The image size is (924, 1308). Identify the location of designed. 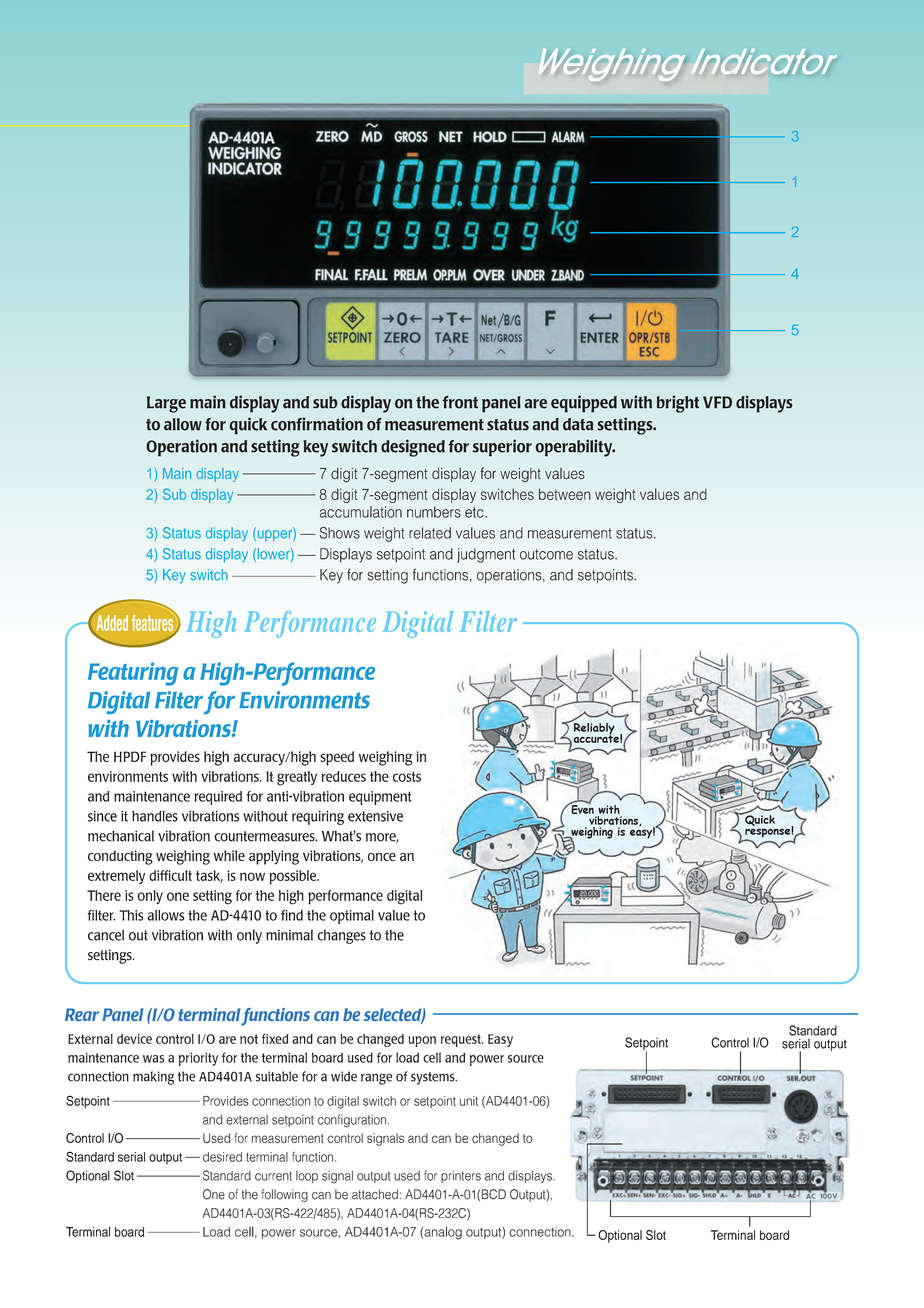
(413, 448).
